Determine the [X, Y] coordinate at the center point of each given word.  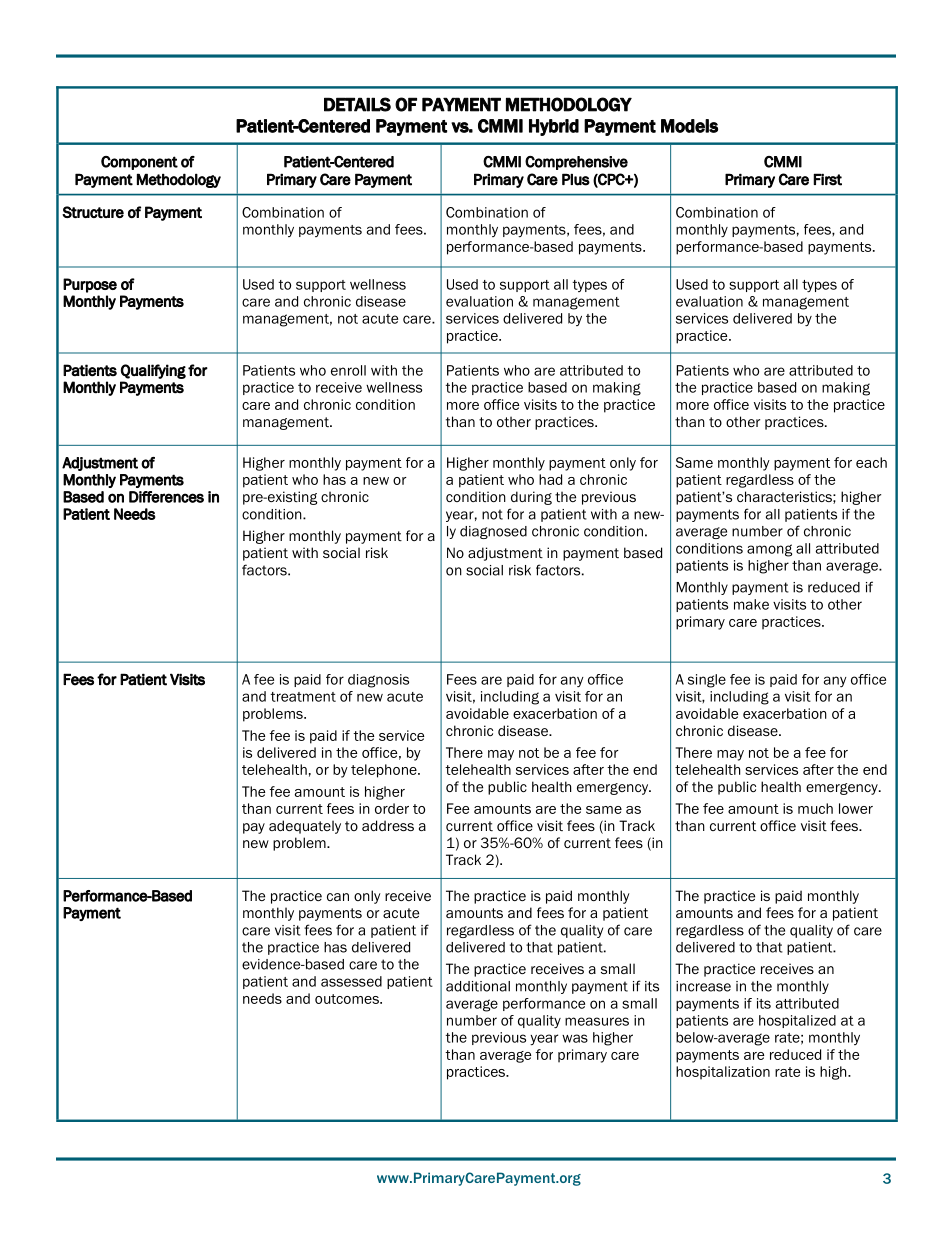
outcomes [348, 999]
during [531, 498]
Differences [166, 497]
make [751, 604]
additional [478, 986]
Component [139, 163]
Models [689, 126]
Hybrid [554, 127]
